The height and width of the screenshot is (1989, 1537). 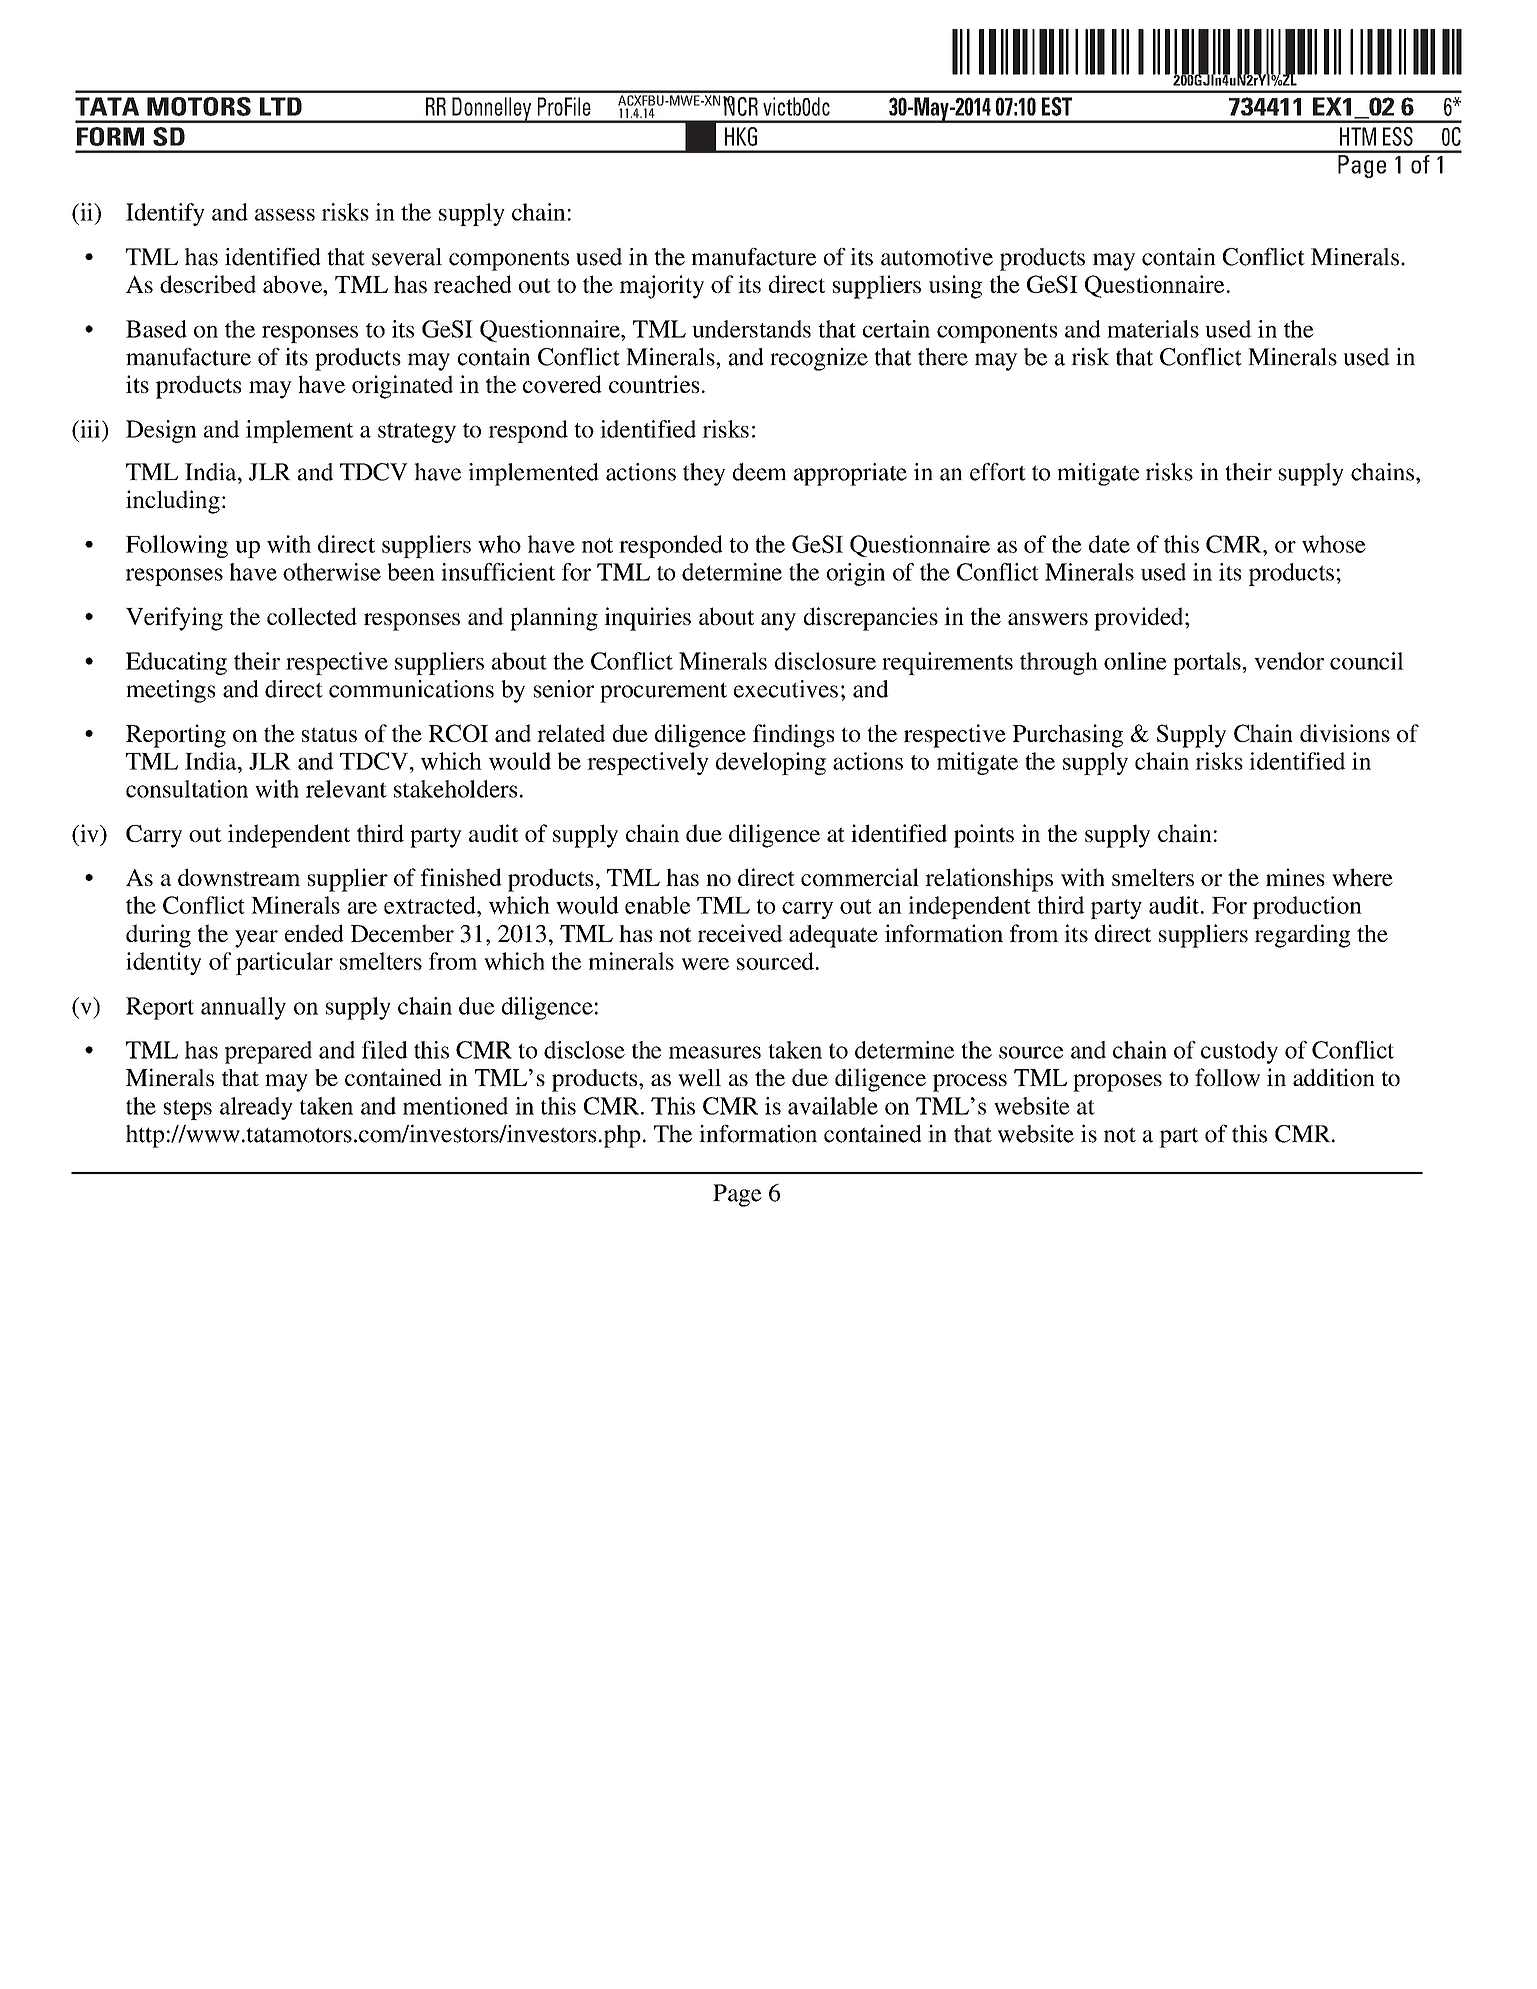 What do you see at coordinates (281, 106) in the screenshot?
I see `LTD` at bounding box center [281, 106].
